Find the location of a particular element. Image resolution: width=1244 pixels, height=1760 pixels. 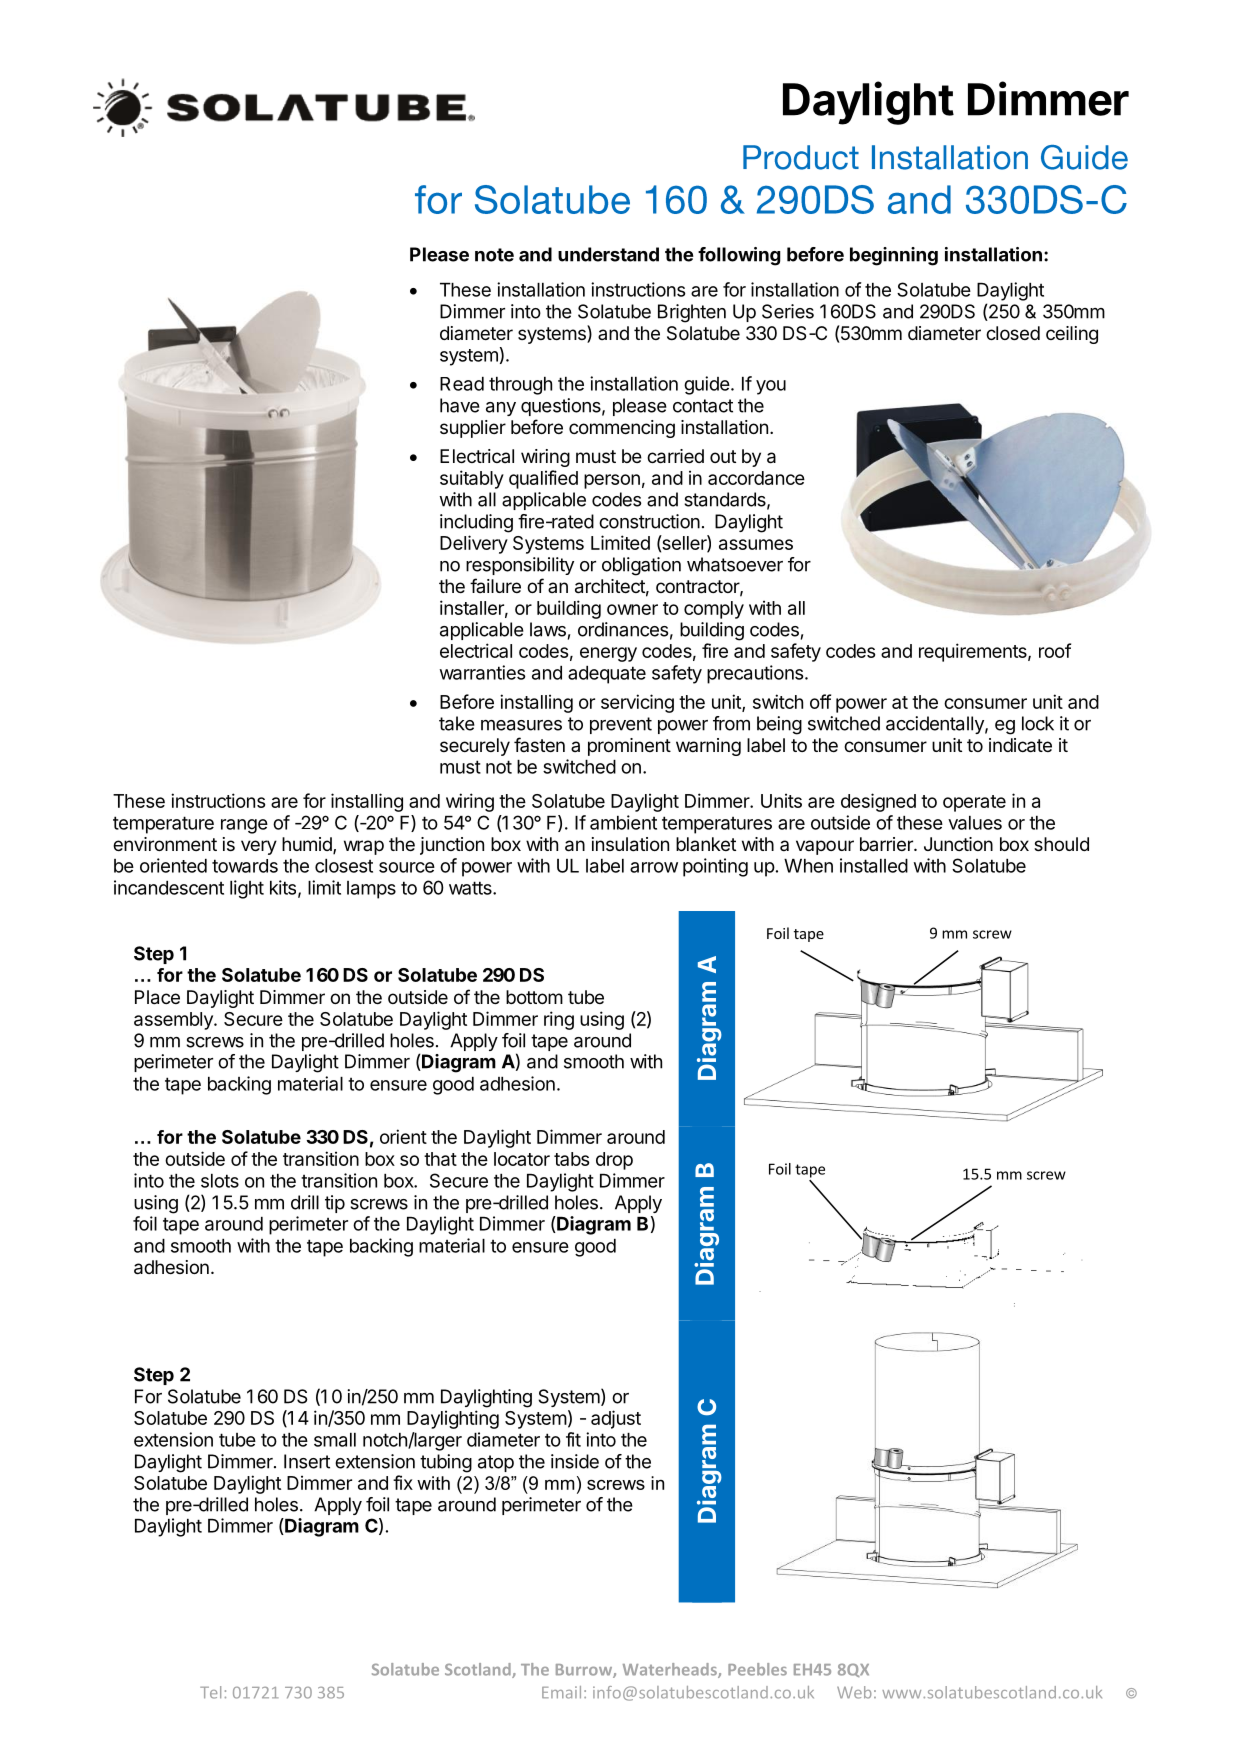

range is located at coordinates (244, 826).
